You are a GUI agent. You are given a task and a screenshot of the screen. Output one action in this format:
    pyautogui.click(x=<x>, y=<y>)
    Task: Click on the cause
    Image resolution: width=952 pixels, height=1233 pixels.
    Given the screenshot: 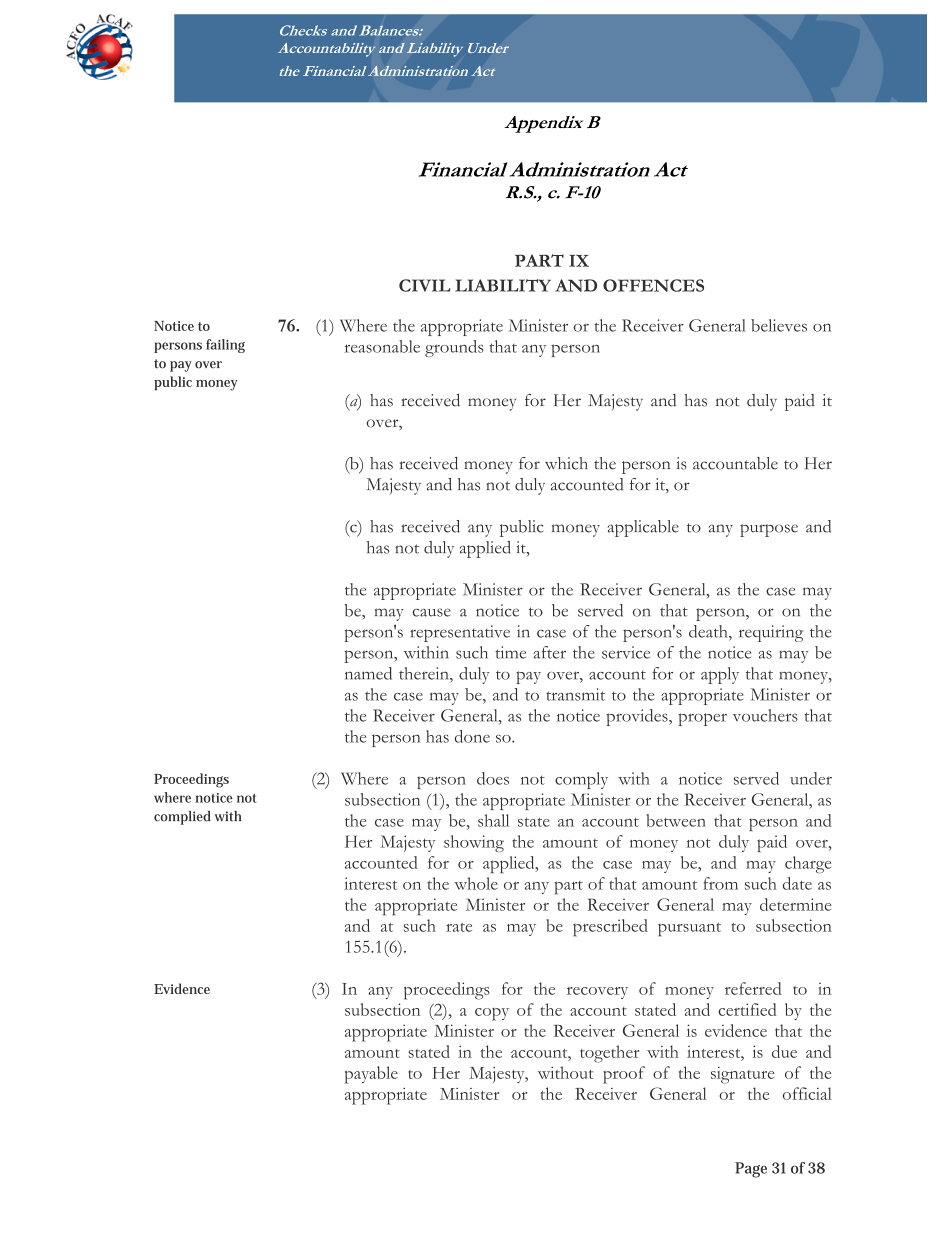 What is the action you would take?
    pyautogui.click(x=431, y=612)
